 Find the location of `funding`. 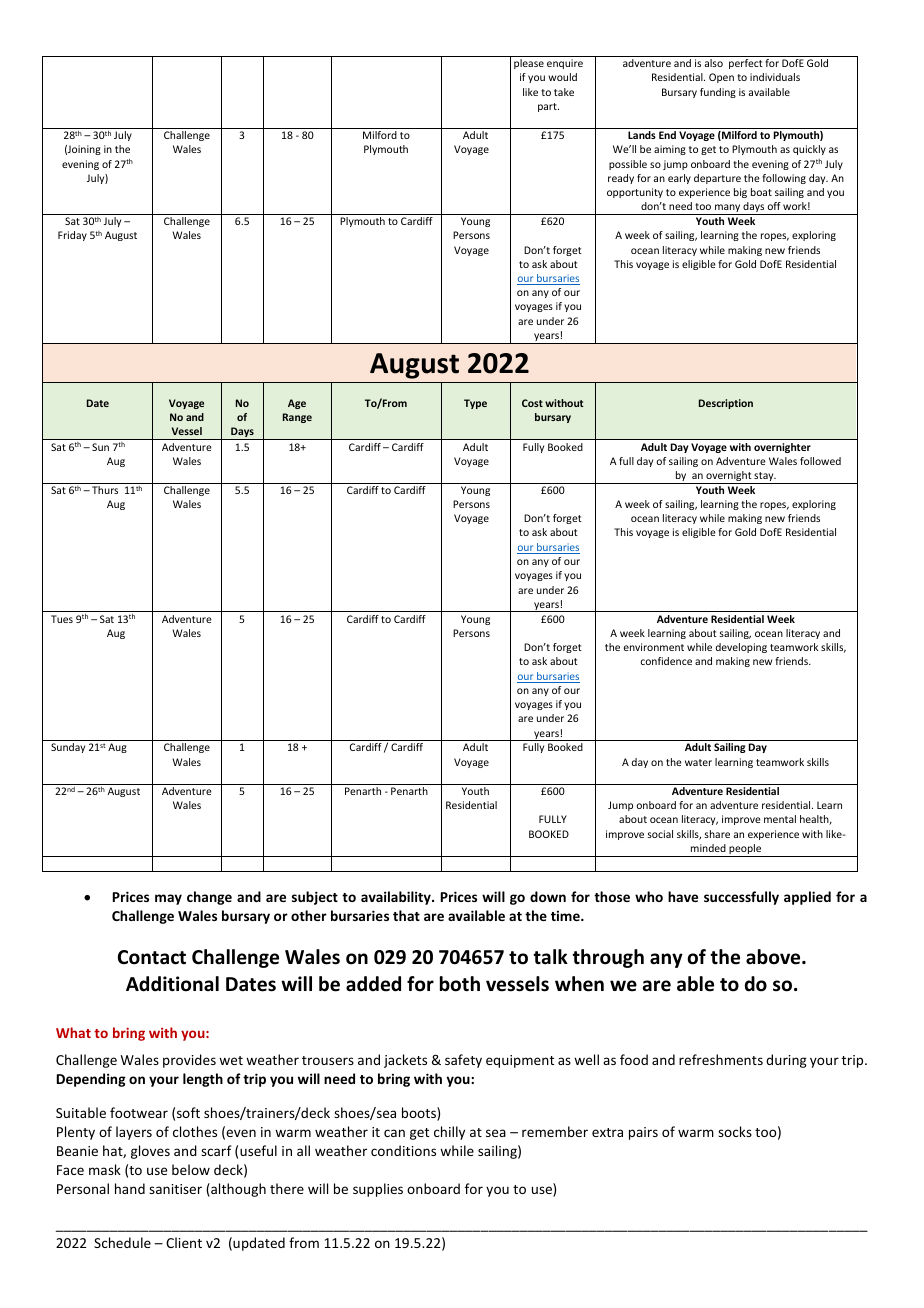

funding is located at coordinates (718, 93).
